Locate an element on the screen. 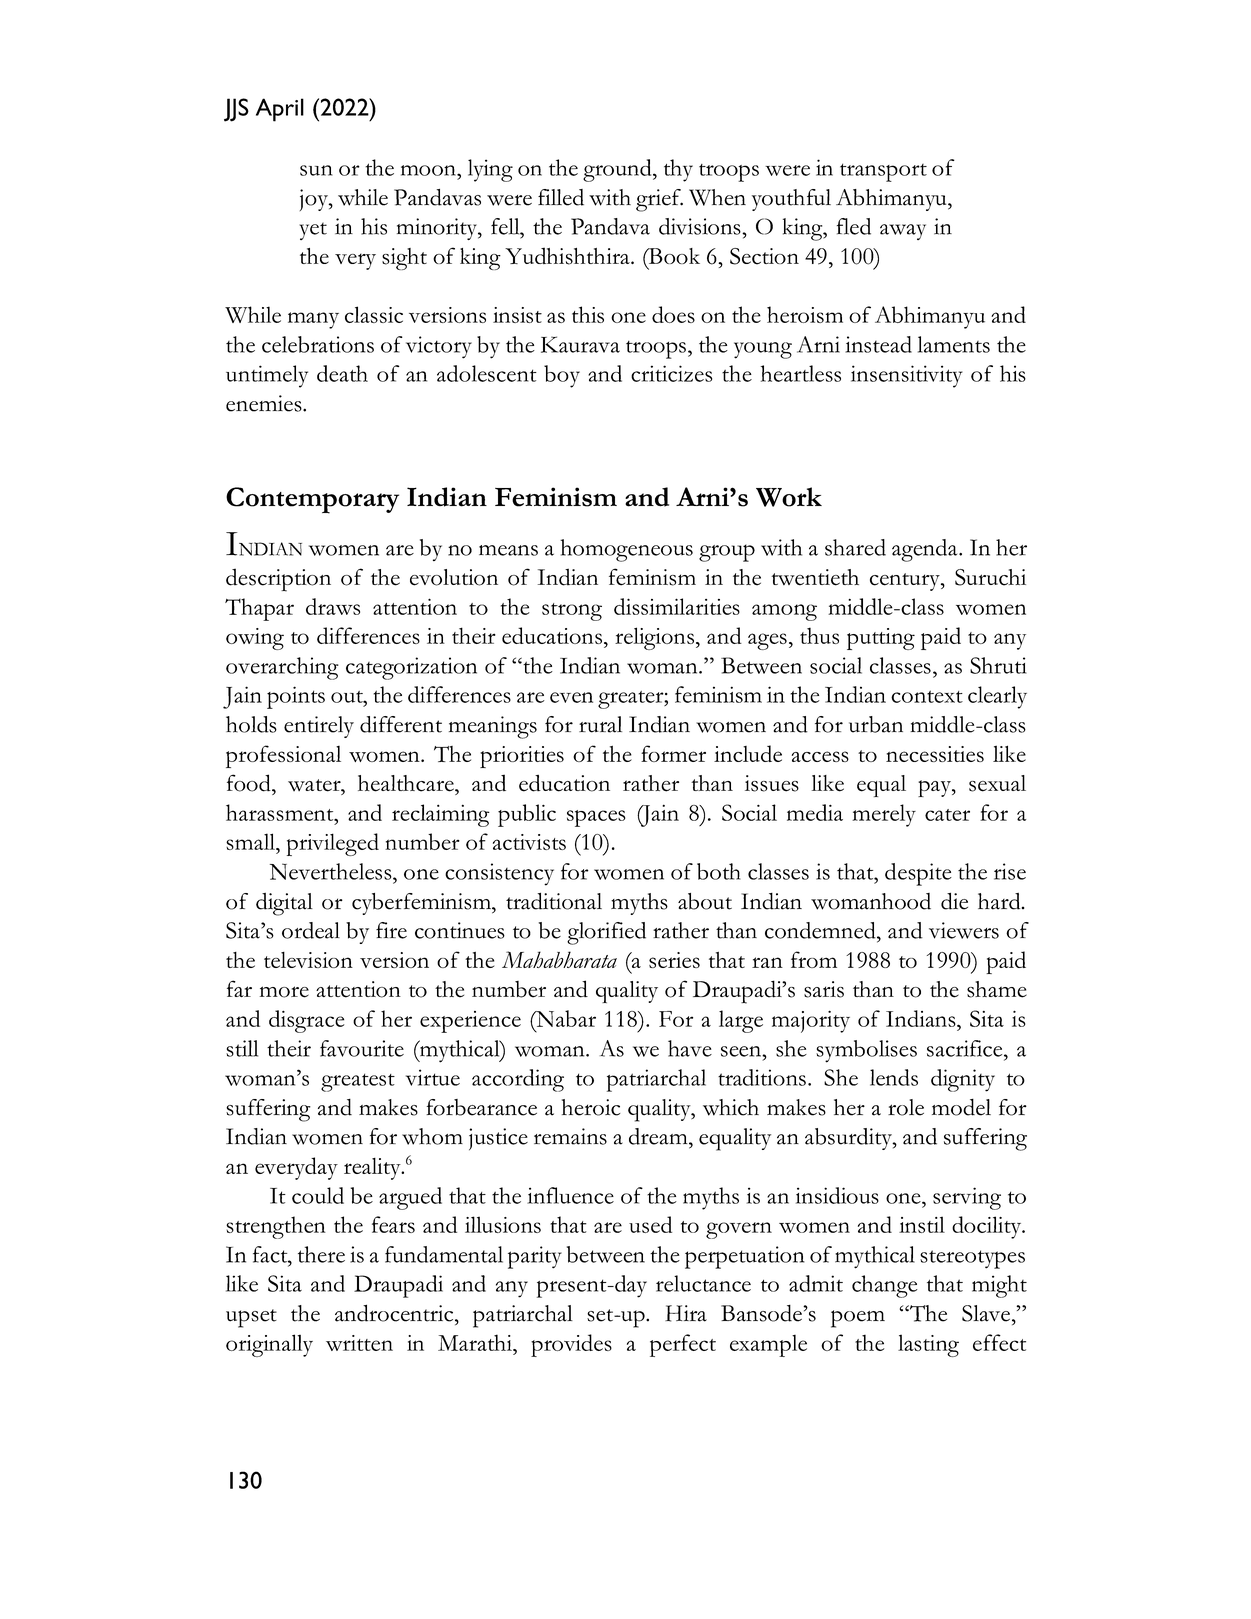 The height and width of the screenshot is (1619, 1251). written is located at coordinates (359, 1343).
